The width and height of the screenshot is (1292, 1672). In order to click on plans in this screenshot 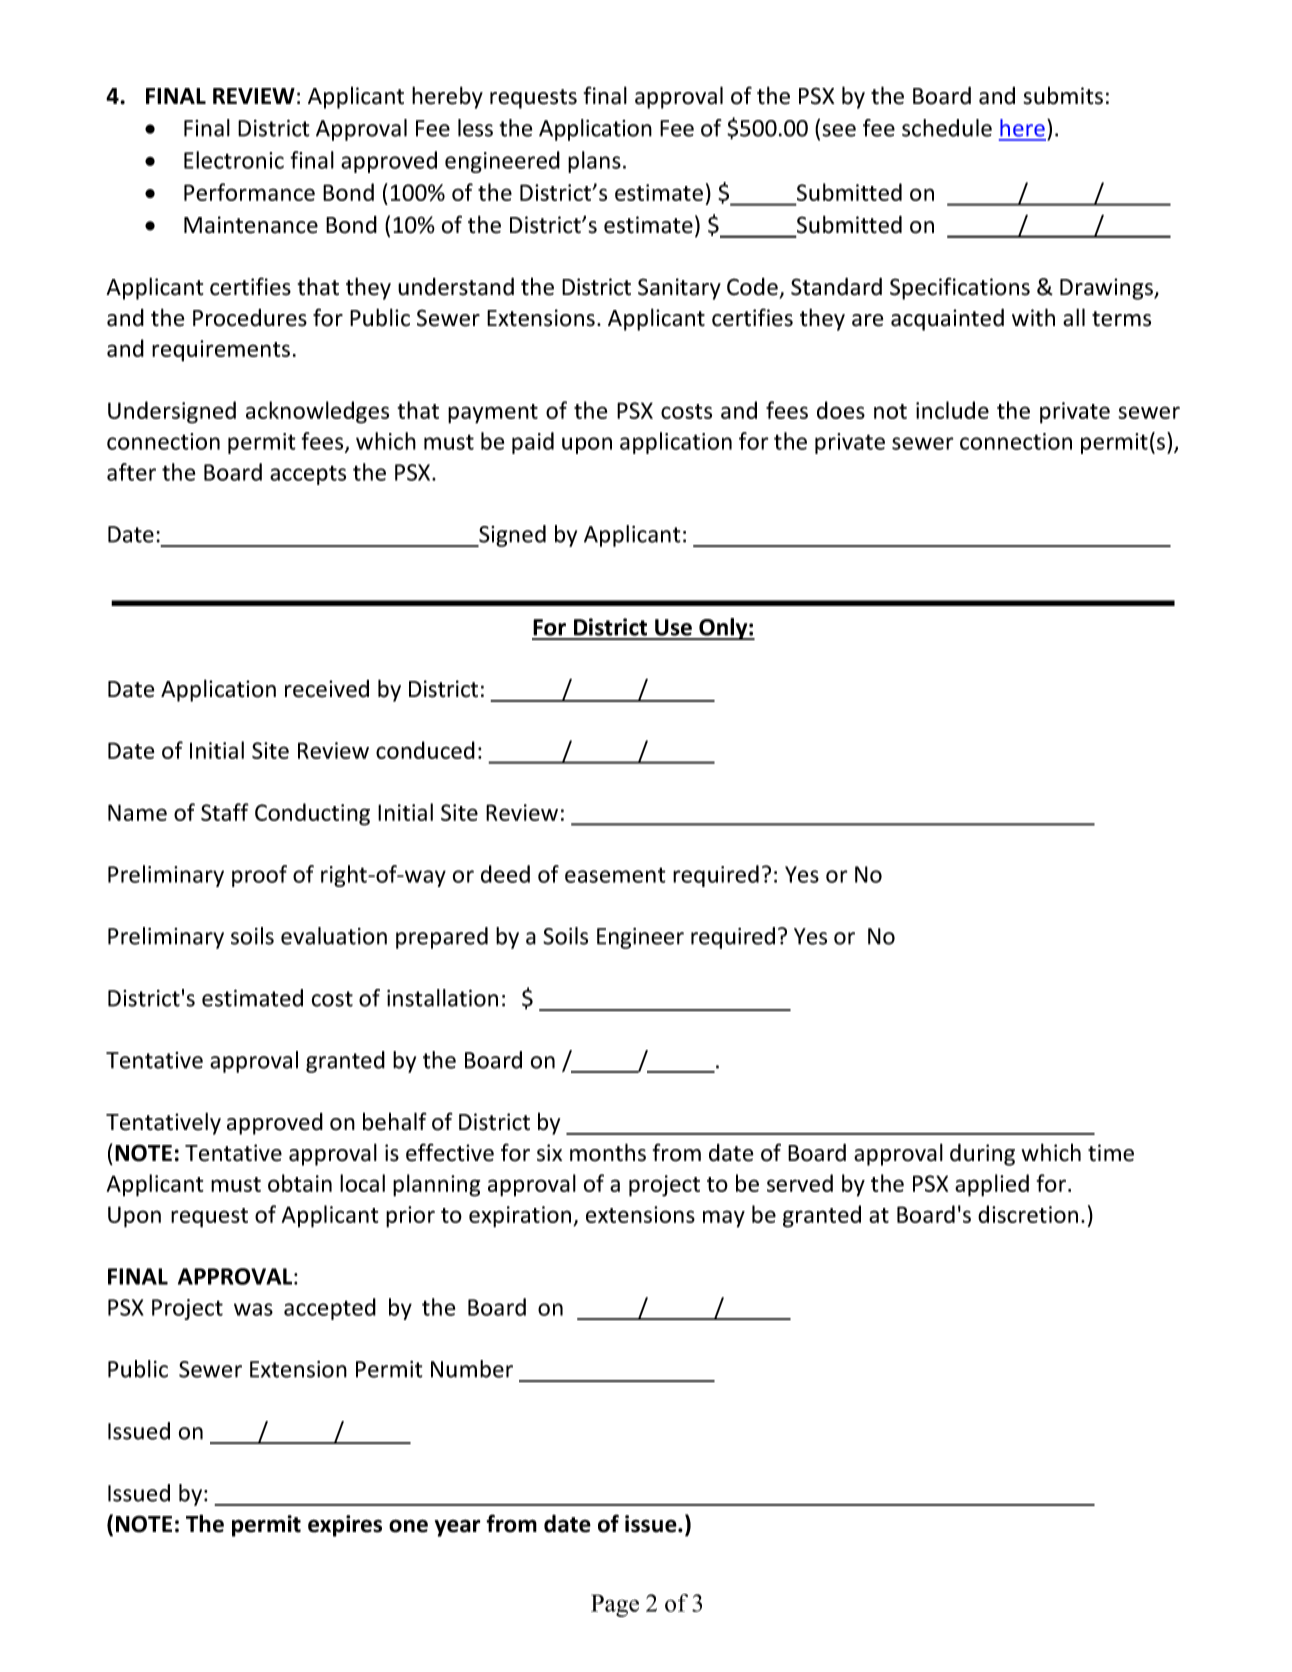, I will do `click(594, 162)`.
